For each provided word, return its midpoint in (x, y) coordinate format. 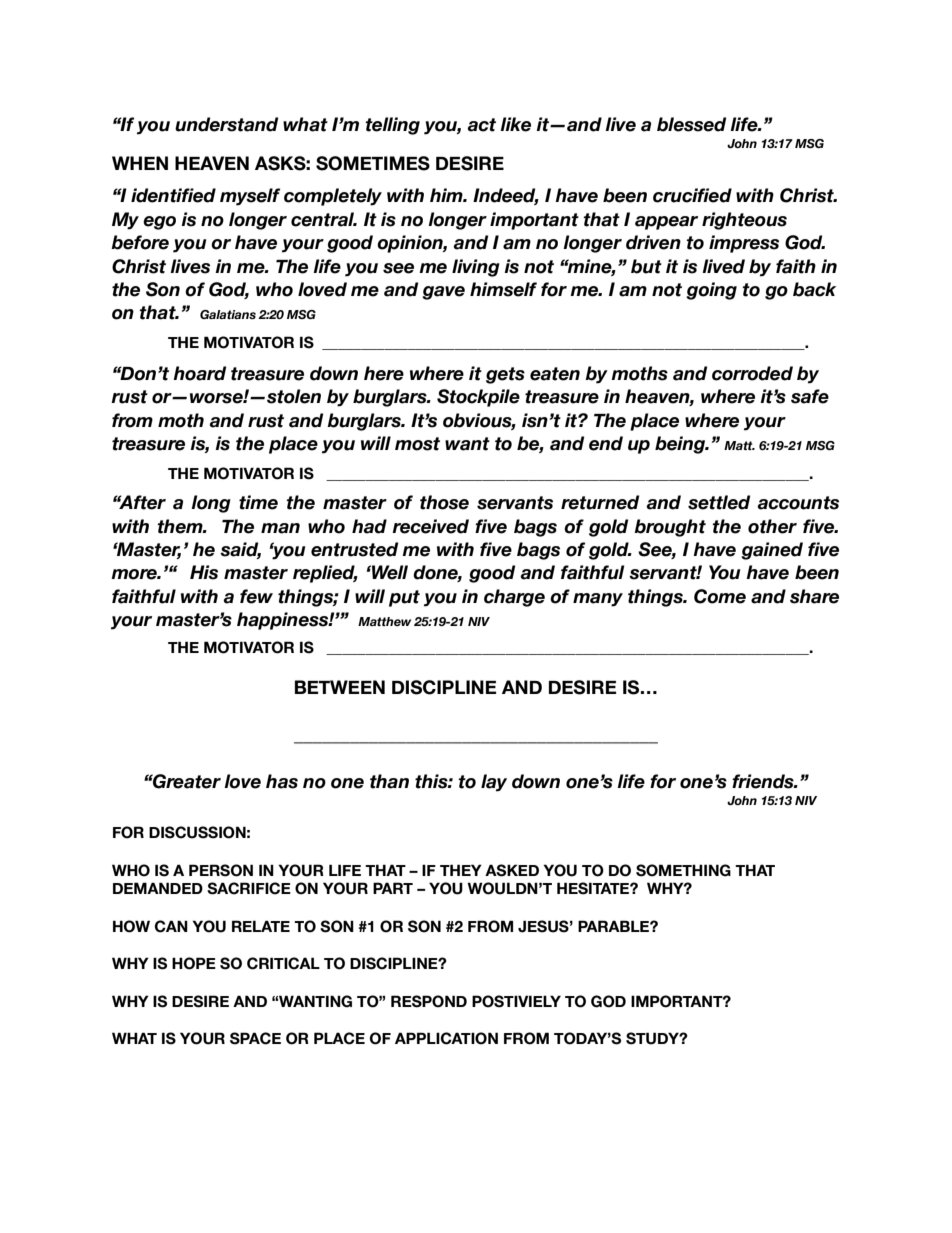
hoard (199, 373)
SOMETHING (683, 870)
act (481, 125)
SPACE (255, 1038)
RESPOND (429, 1001)
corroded (752, 373)
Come (720, 596)
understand (226, 124)
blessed (691, 124)
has (282, 781)
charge (514, 598)
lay (494, 783)
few (256, 596)
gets (505, 375)
